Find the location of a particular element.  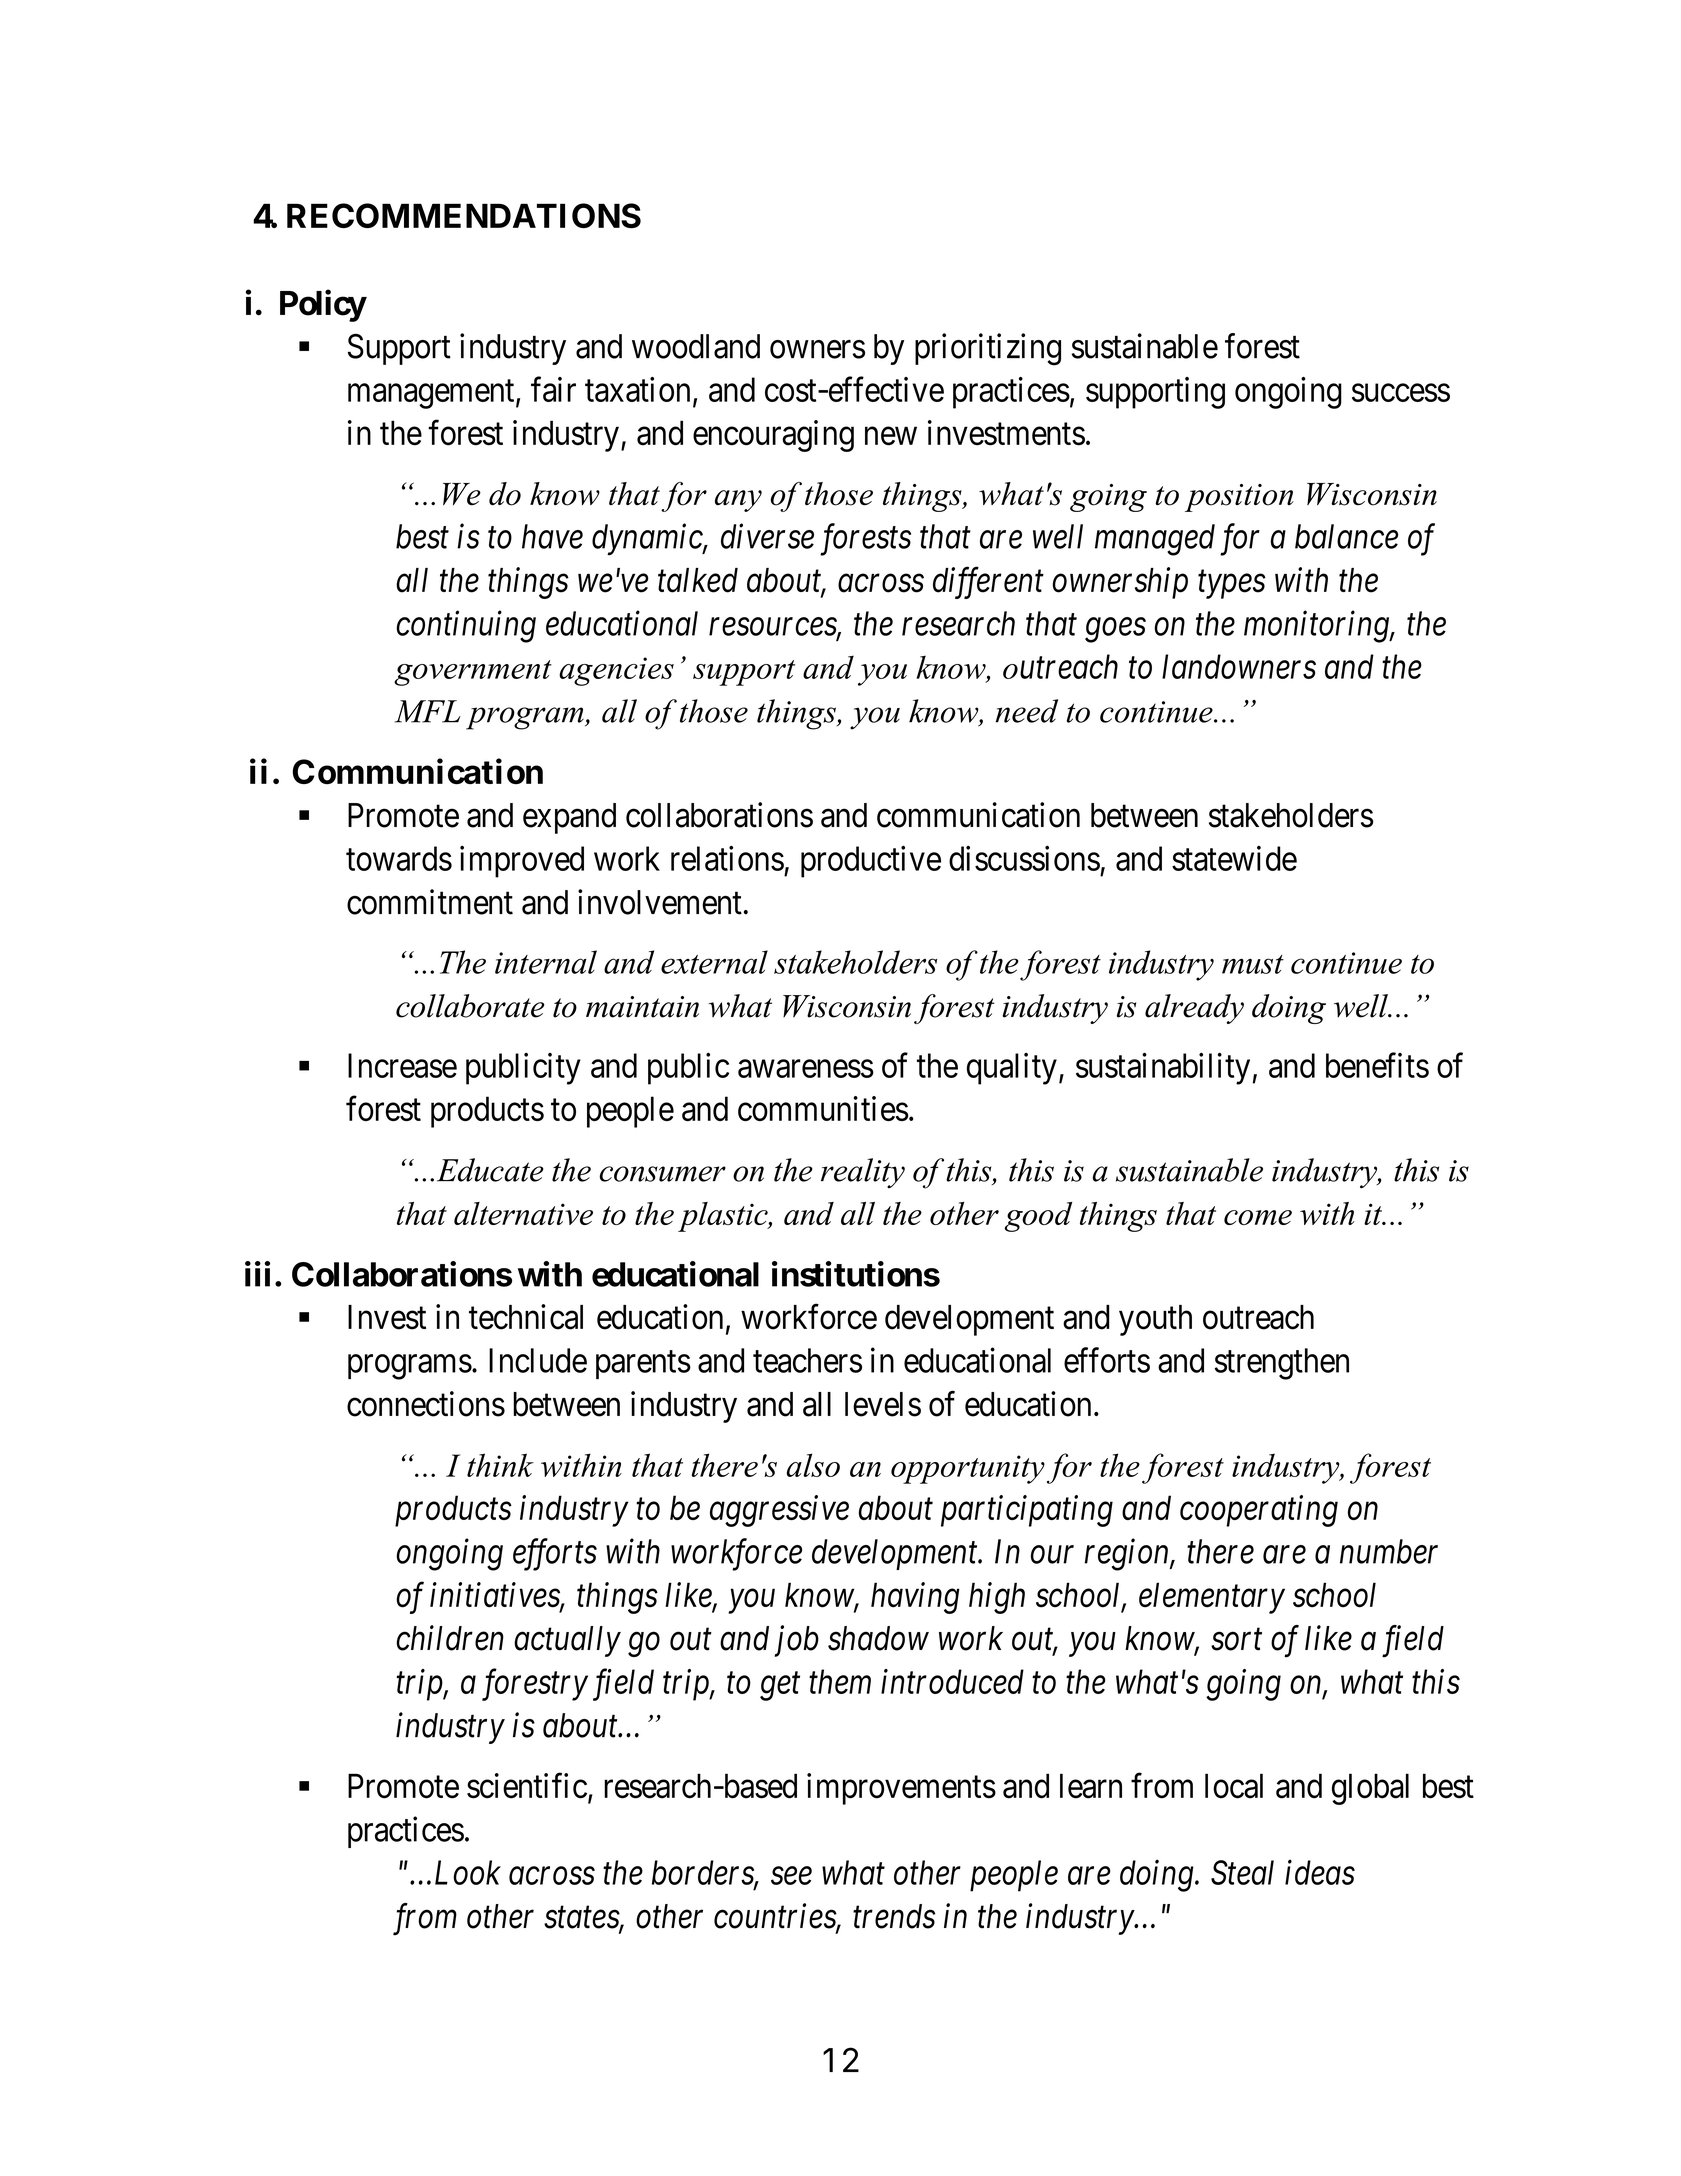

Educate is located at coordinates (490, 1170).
